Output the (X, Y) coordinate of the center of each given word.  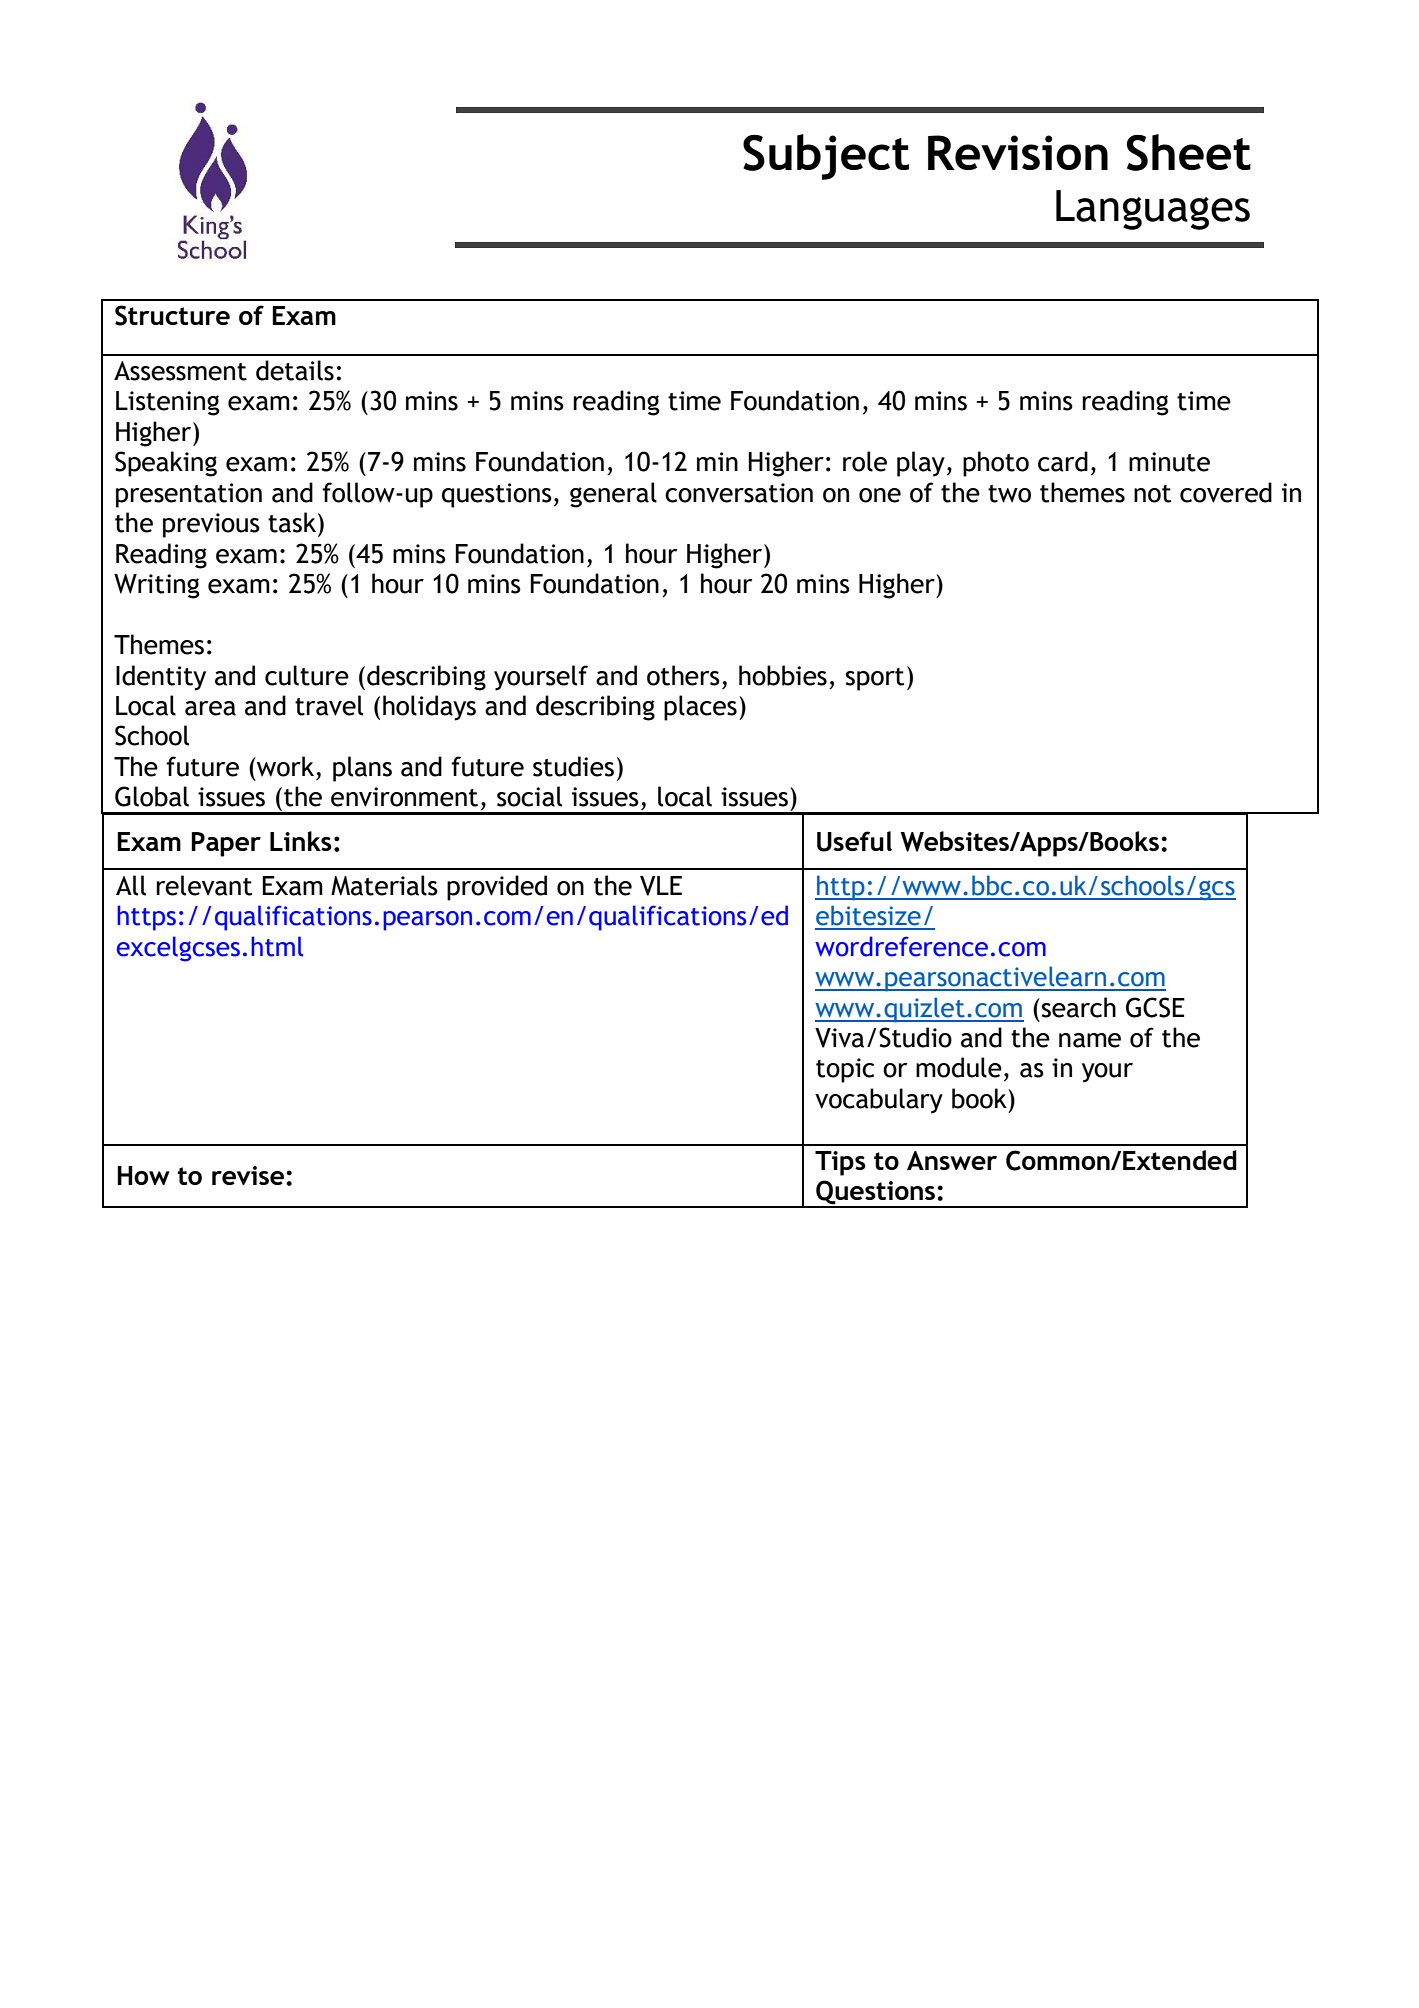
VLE (661, 886)
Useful (854, 841)
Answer (952, 1160)
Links (301, 841)
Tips (840, 1163)
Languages (1153, 210)
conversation (739, 493)
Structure (172, 315)
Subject (826, 157)
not (1152, 494)
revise (249, 1175)
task (292, 522)
